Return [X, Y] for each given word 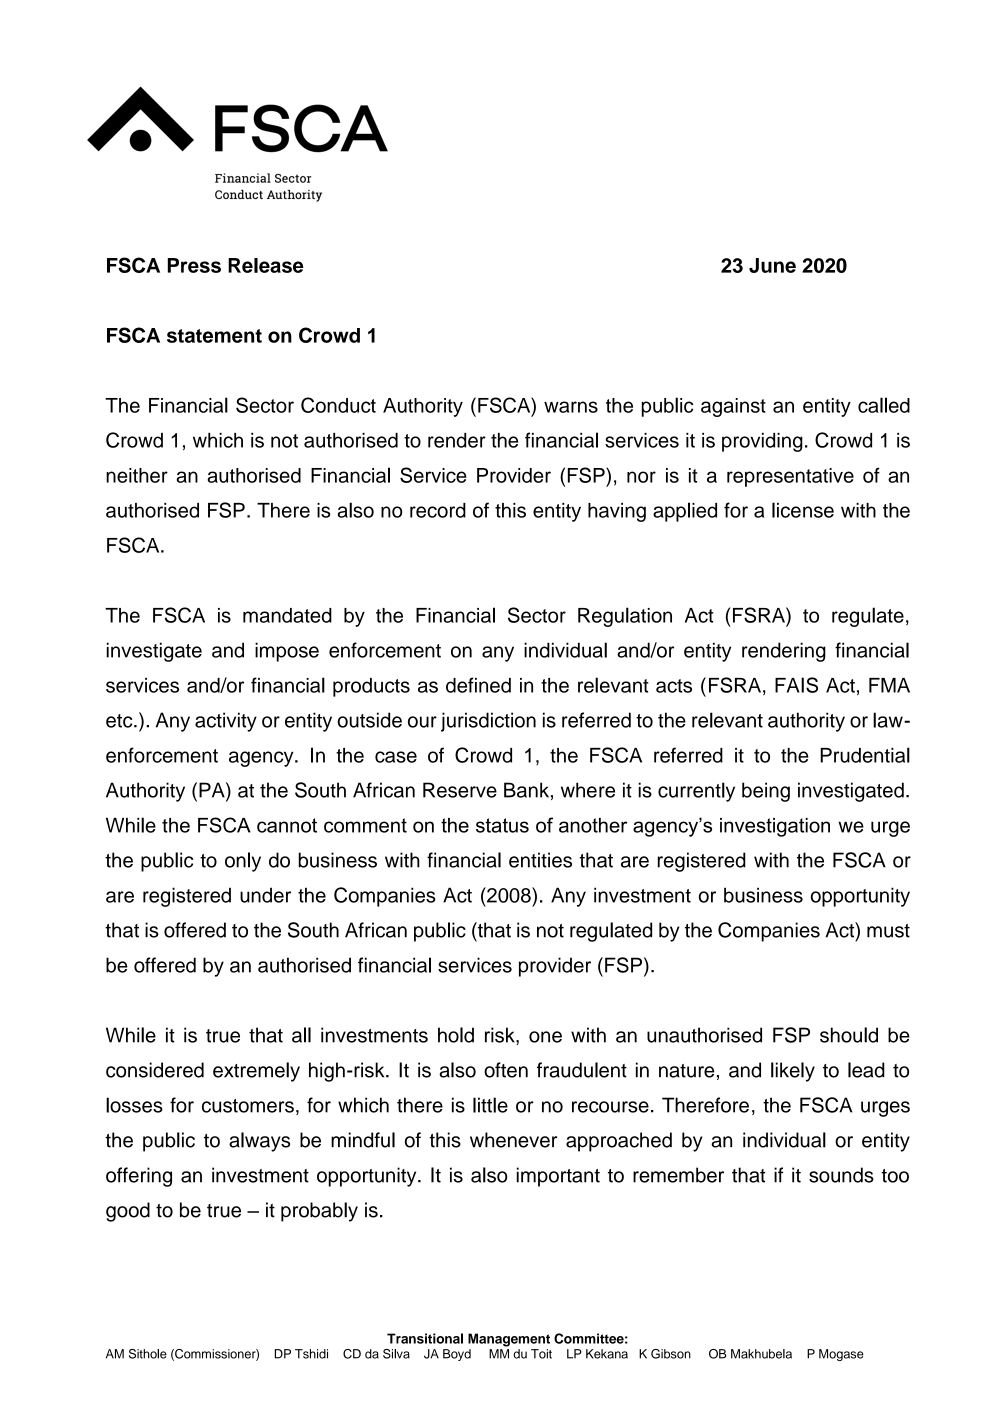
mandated [287, 615]
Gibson [671, 1354]
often [506, 1070]
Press [194, 265]
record [438, 510]
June [772, 265]
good [128, 1212]
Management [509, 1340]
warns [571, 407]
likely [793, 1072]
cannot [287, 825]
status [502, 825]
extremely [256, 1072]
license [803, 510]
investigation [775, 827]
